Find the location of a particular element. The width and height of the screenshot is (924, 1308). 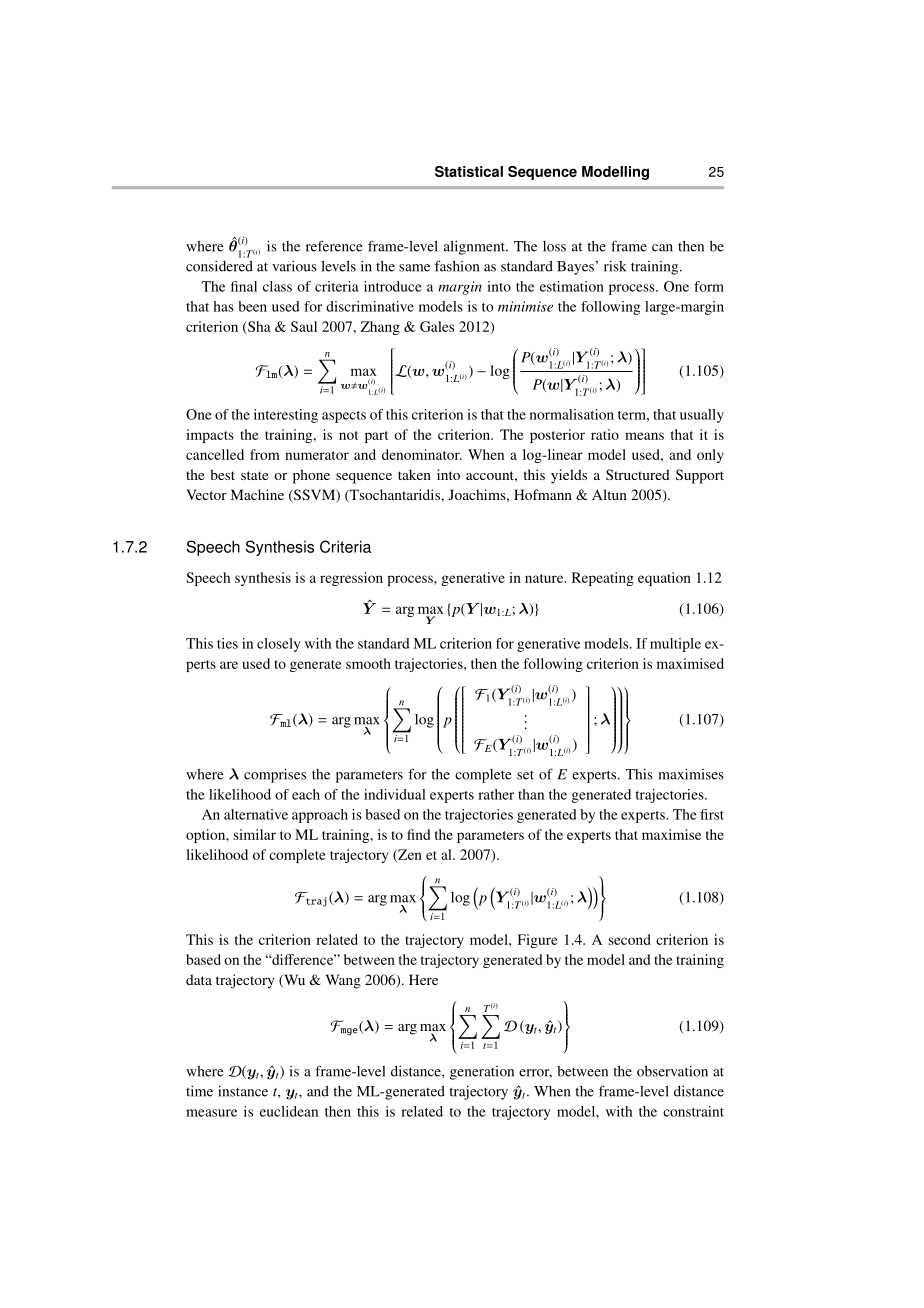

Zen is located at coordinates (409, 855).
